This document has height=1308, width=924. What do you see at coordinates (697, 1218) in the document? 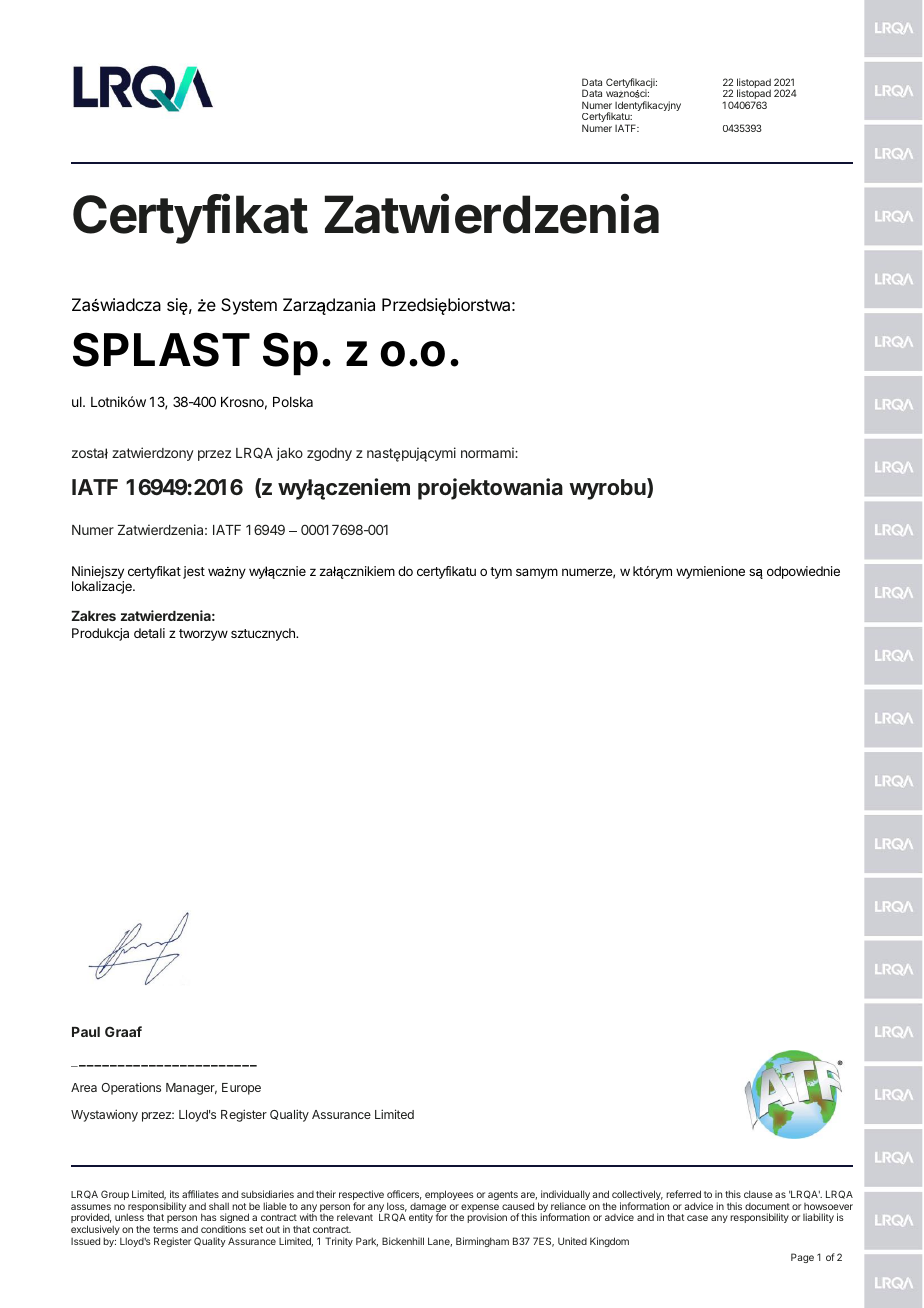
I see `case` at bounding box center [697, 1218].
